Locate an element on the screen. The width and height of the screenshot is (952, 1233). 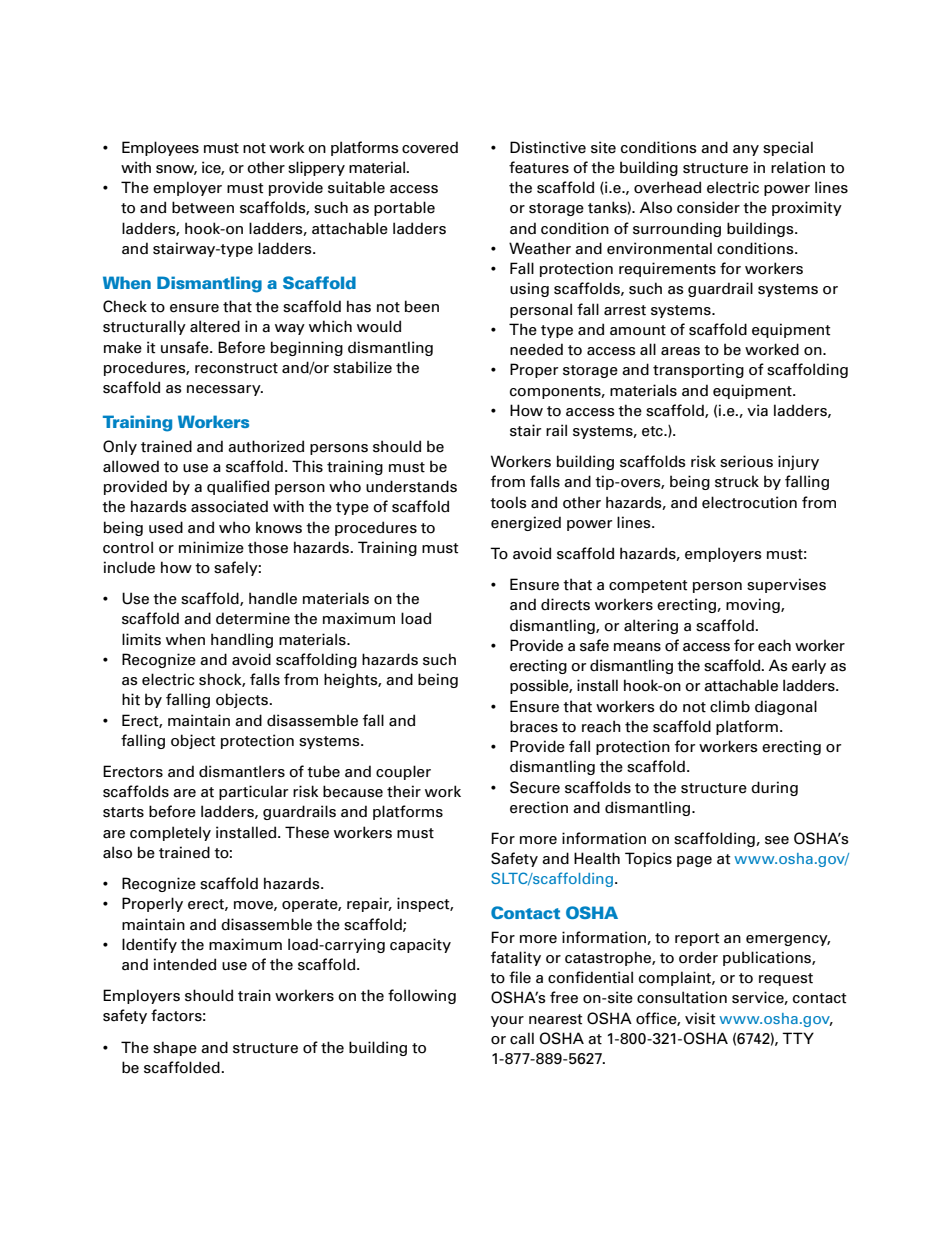
shape is located at coordinates (175, 1048).
